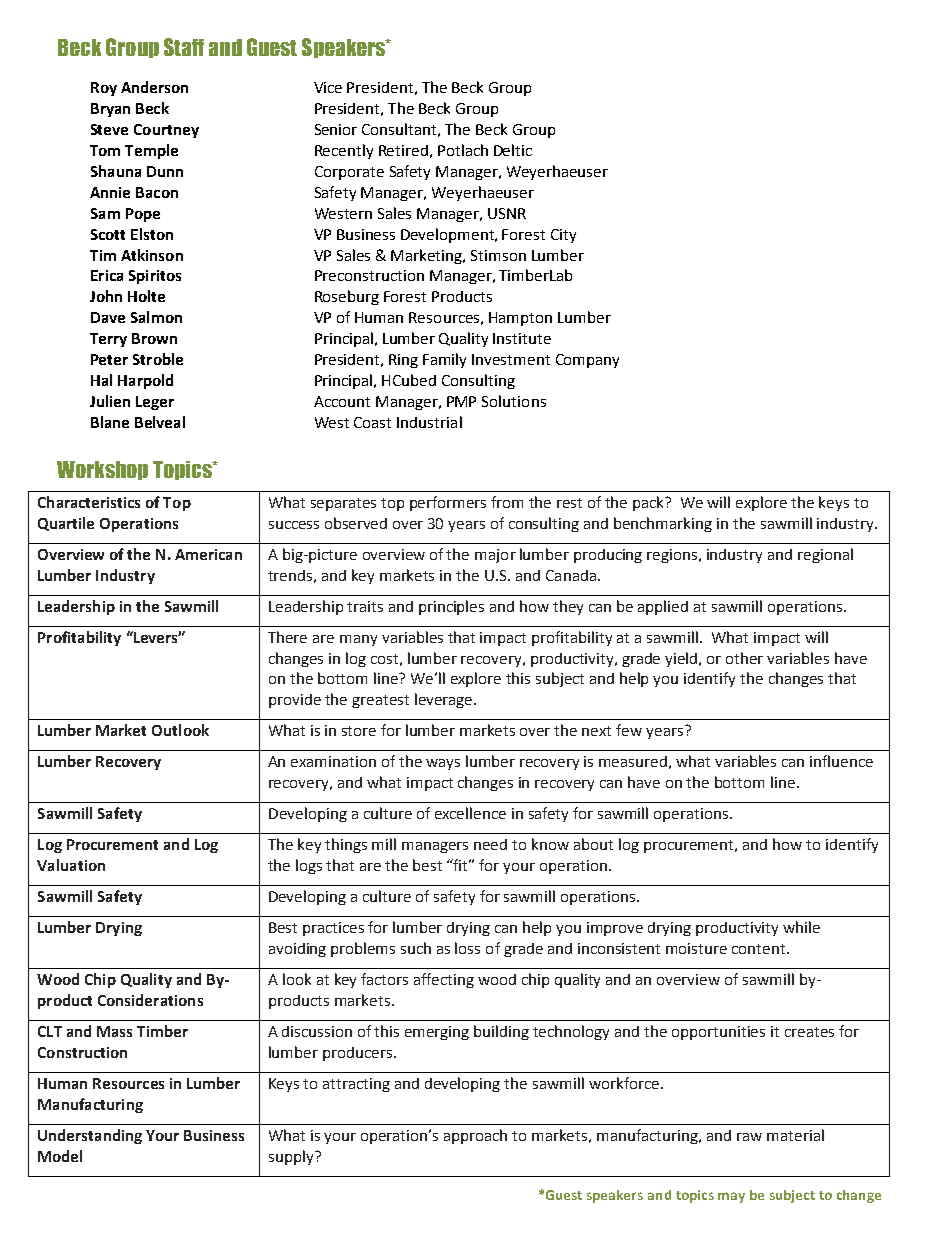 The height and width of the image is (1233, 952). I want to click on There, so click(287, 637).
